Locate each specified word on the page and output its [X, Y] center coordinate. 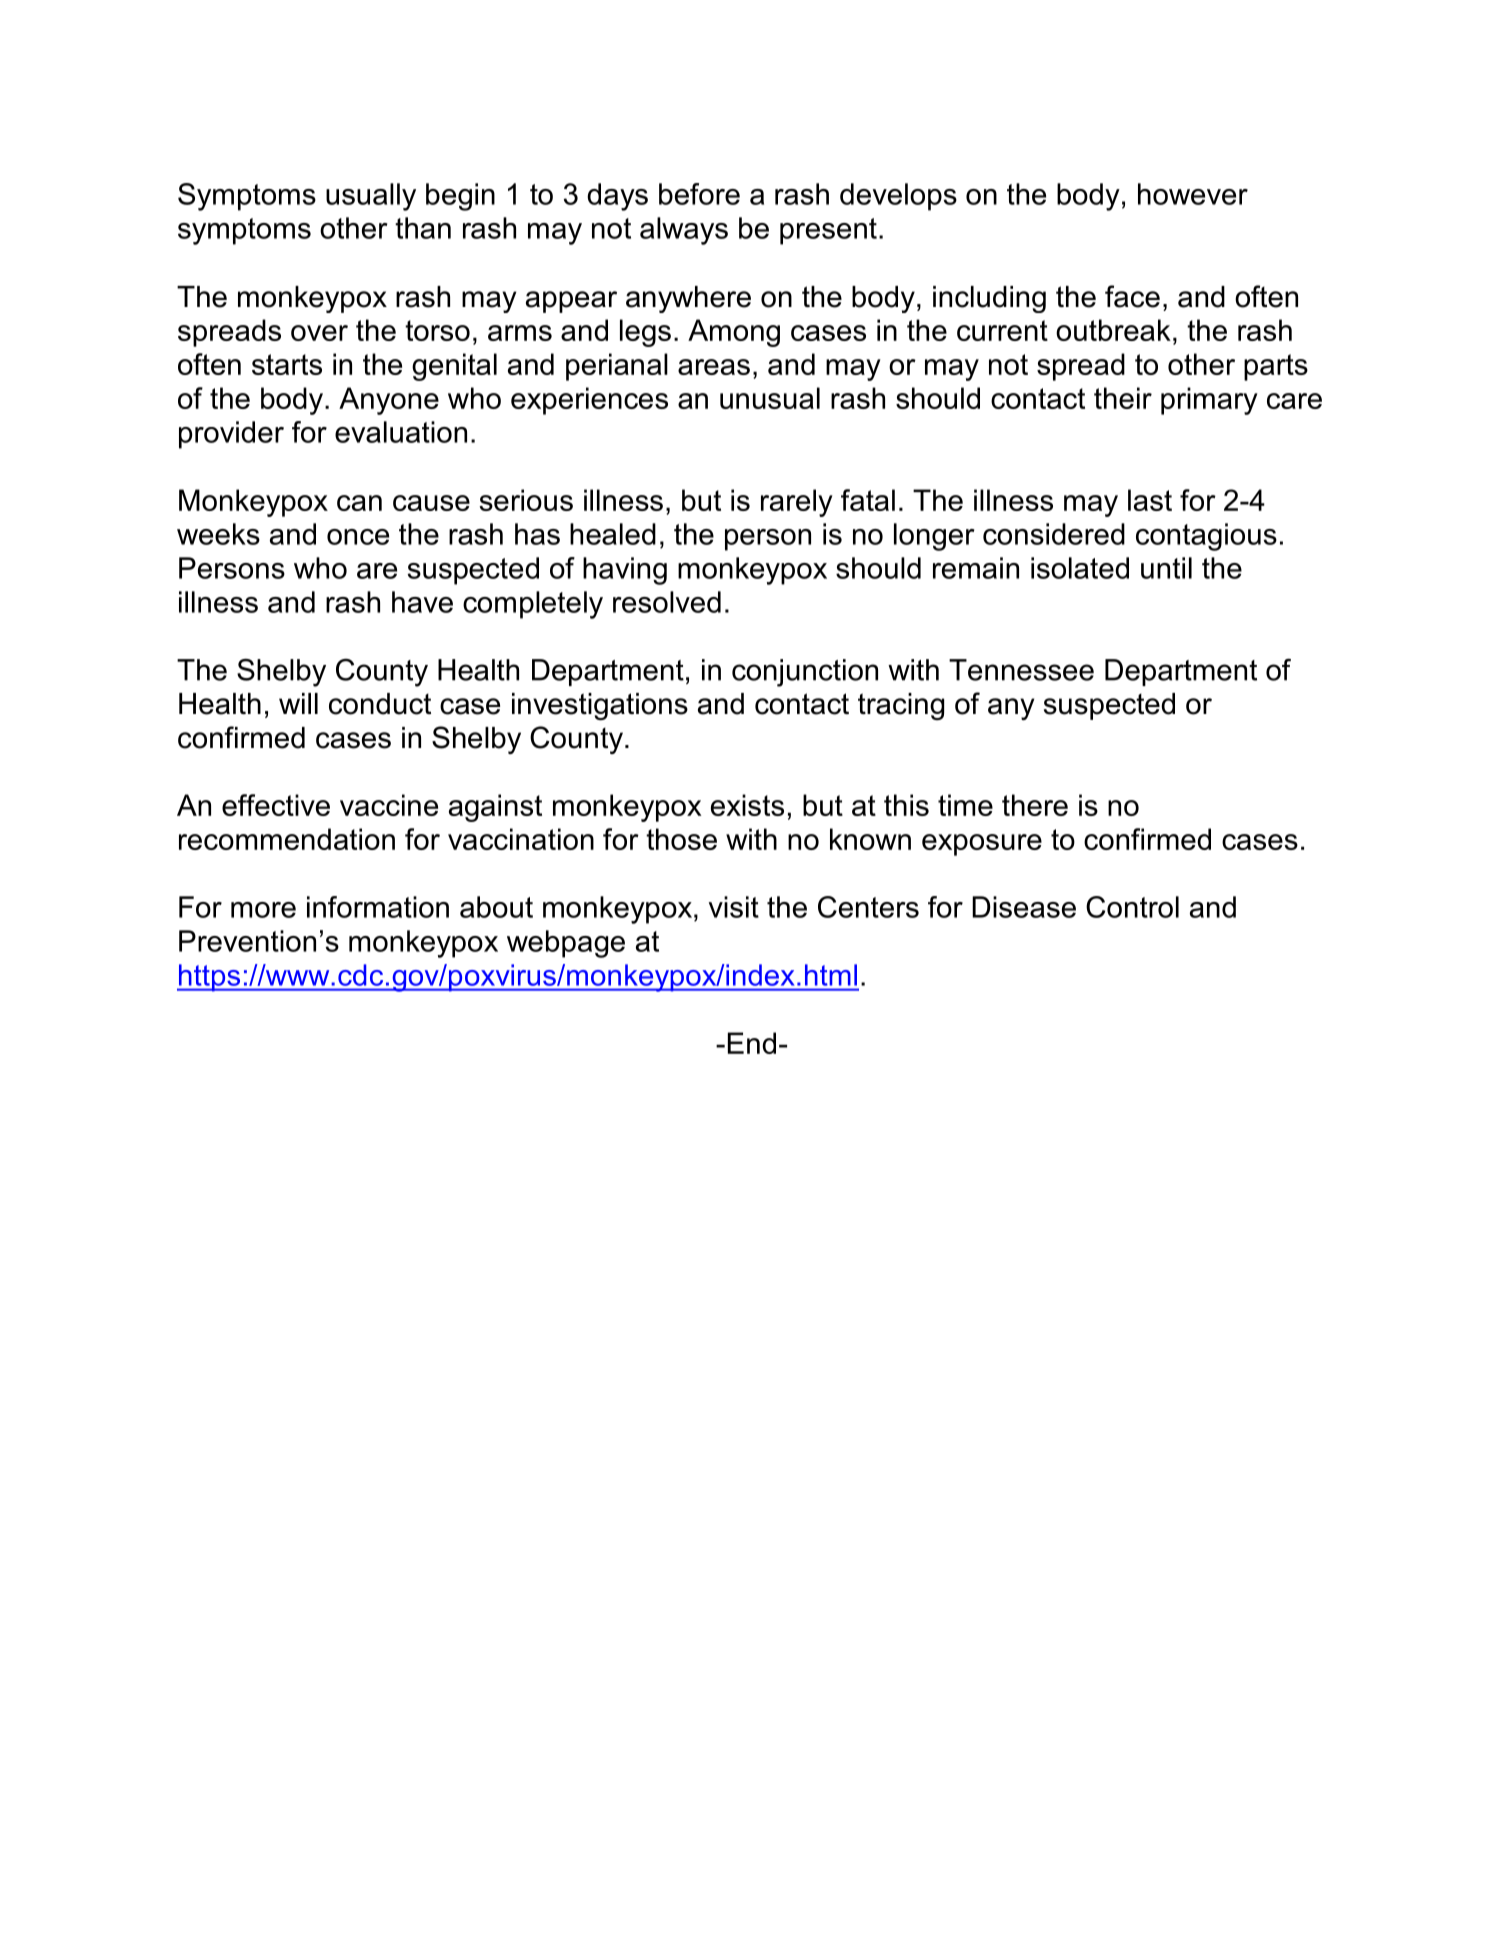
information [378, 907]
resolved [667, 602]
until [1166, 568]
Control [1132, 907]
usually [371, 197]
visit [734, 907]
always [684, 231]
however [1193, 194]
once [358, 537]
